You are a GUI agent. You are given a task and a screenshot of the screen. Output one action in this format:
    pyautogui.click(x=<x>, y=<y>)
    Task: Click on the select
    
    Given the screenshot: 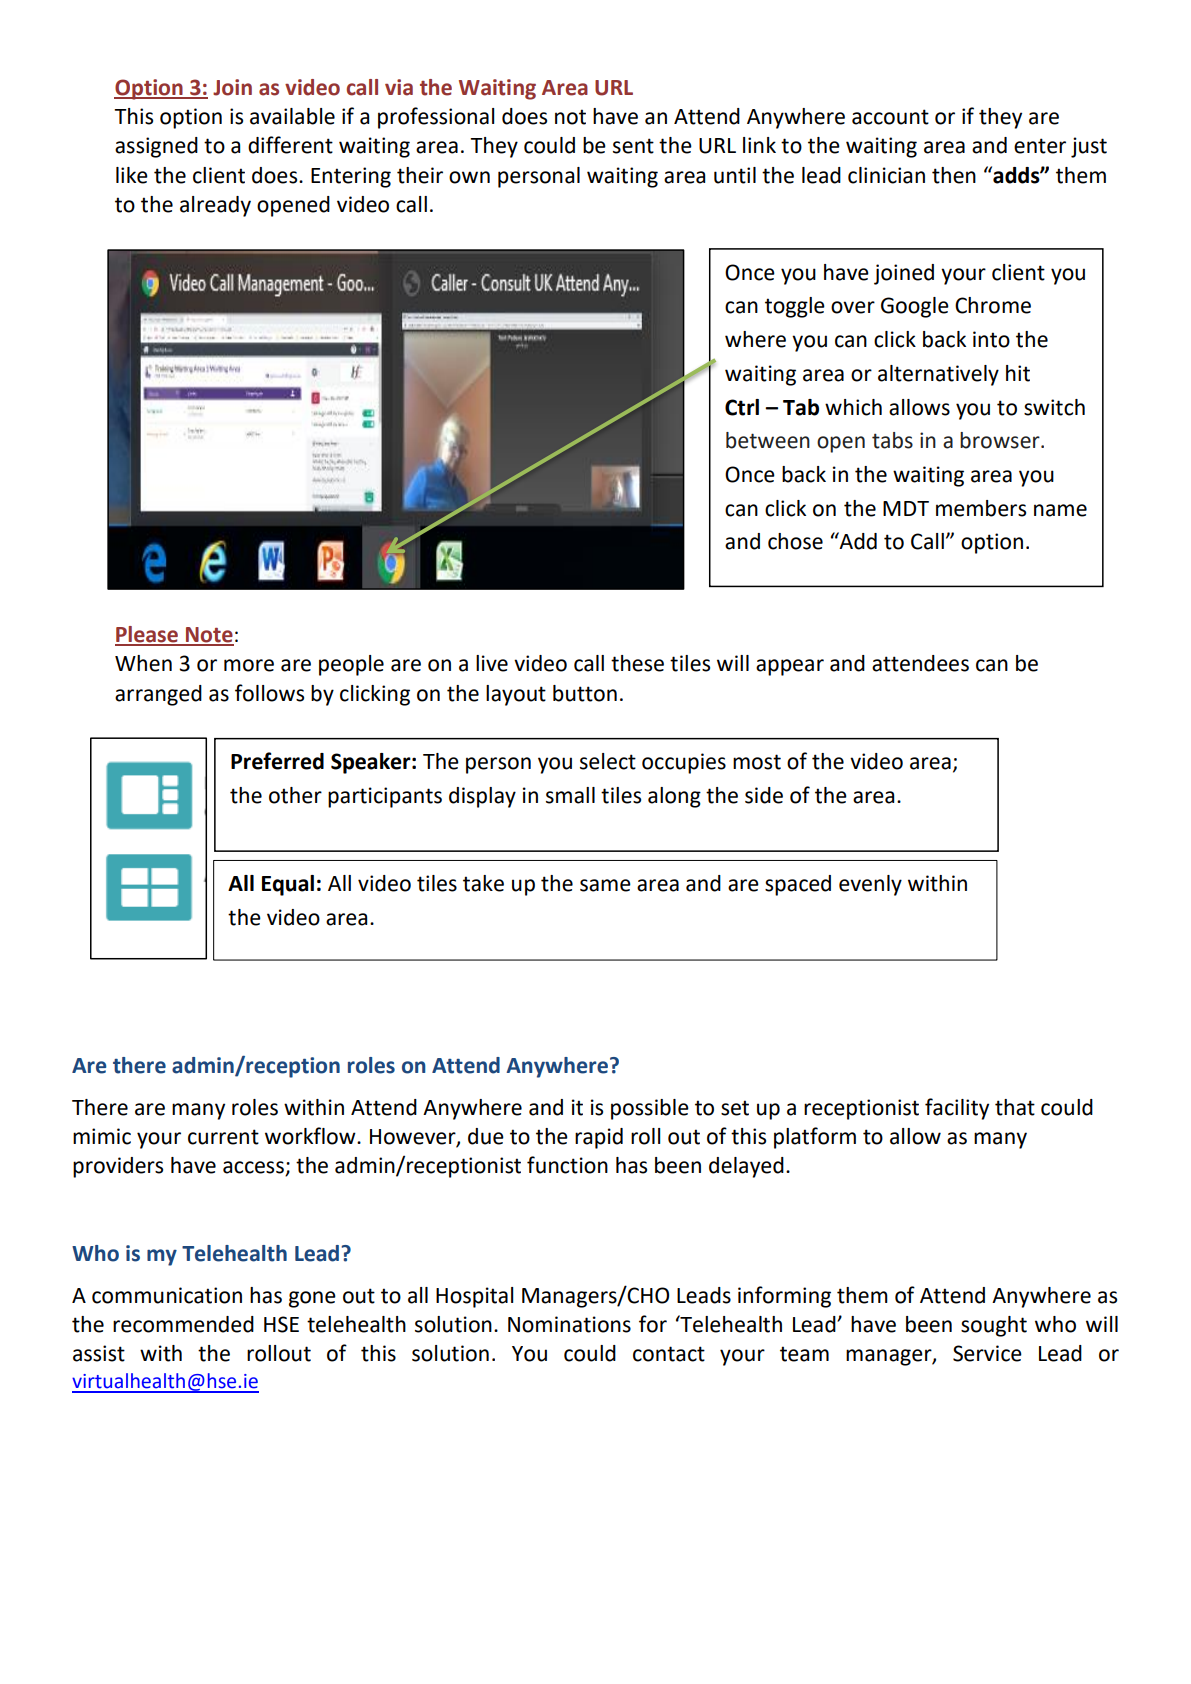 What is the action you would take?
    pyautogui.click(x=608, y=761)
